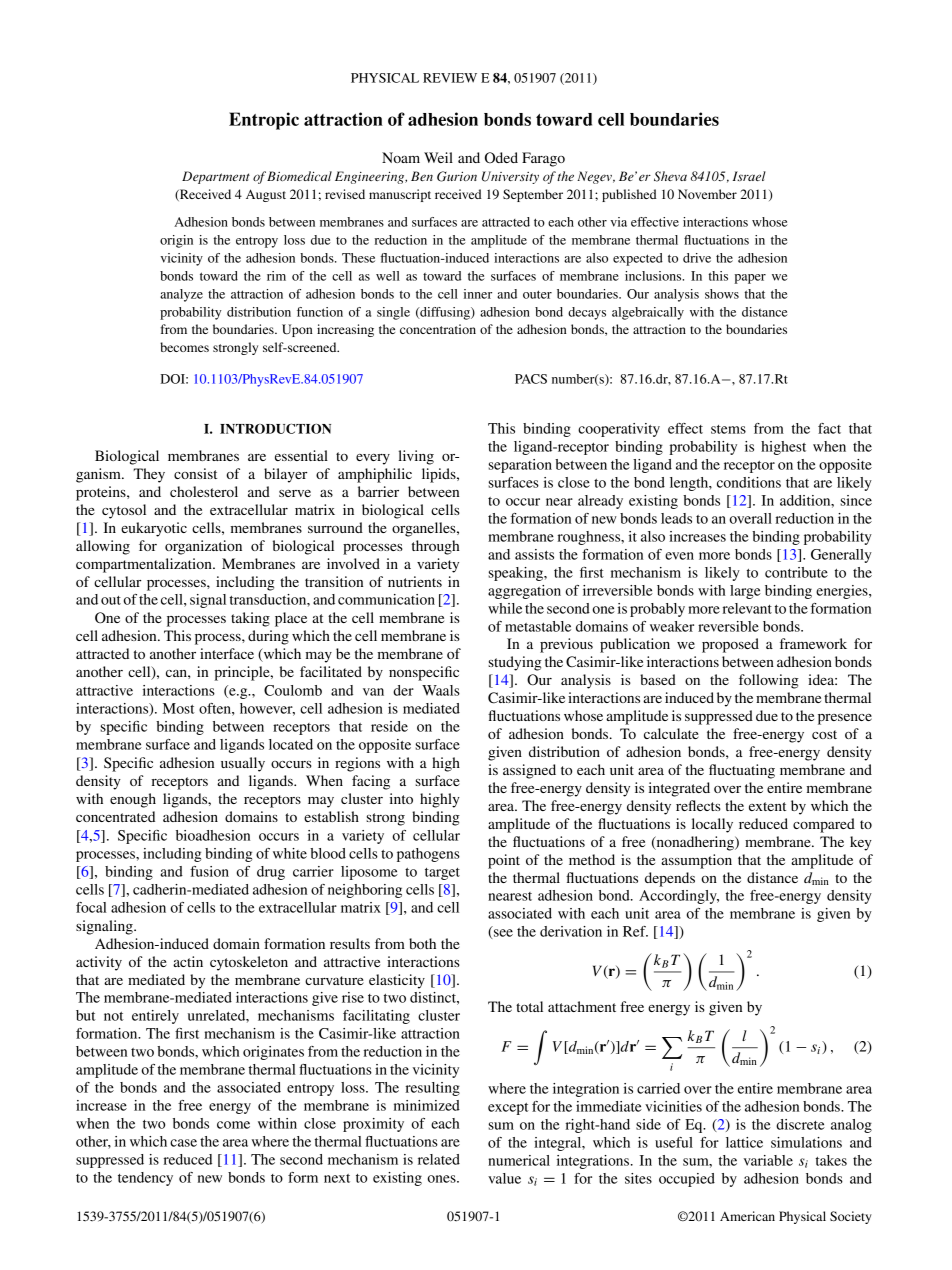  I want to click on studying, so click(515, 663).
